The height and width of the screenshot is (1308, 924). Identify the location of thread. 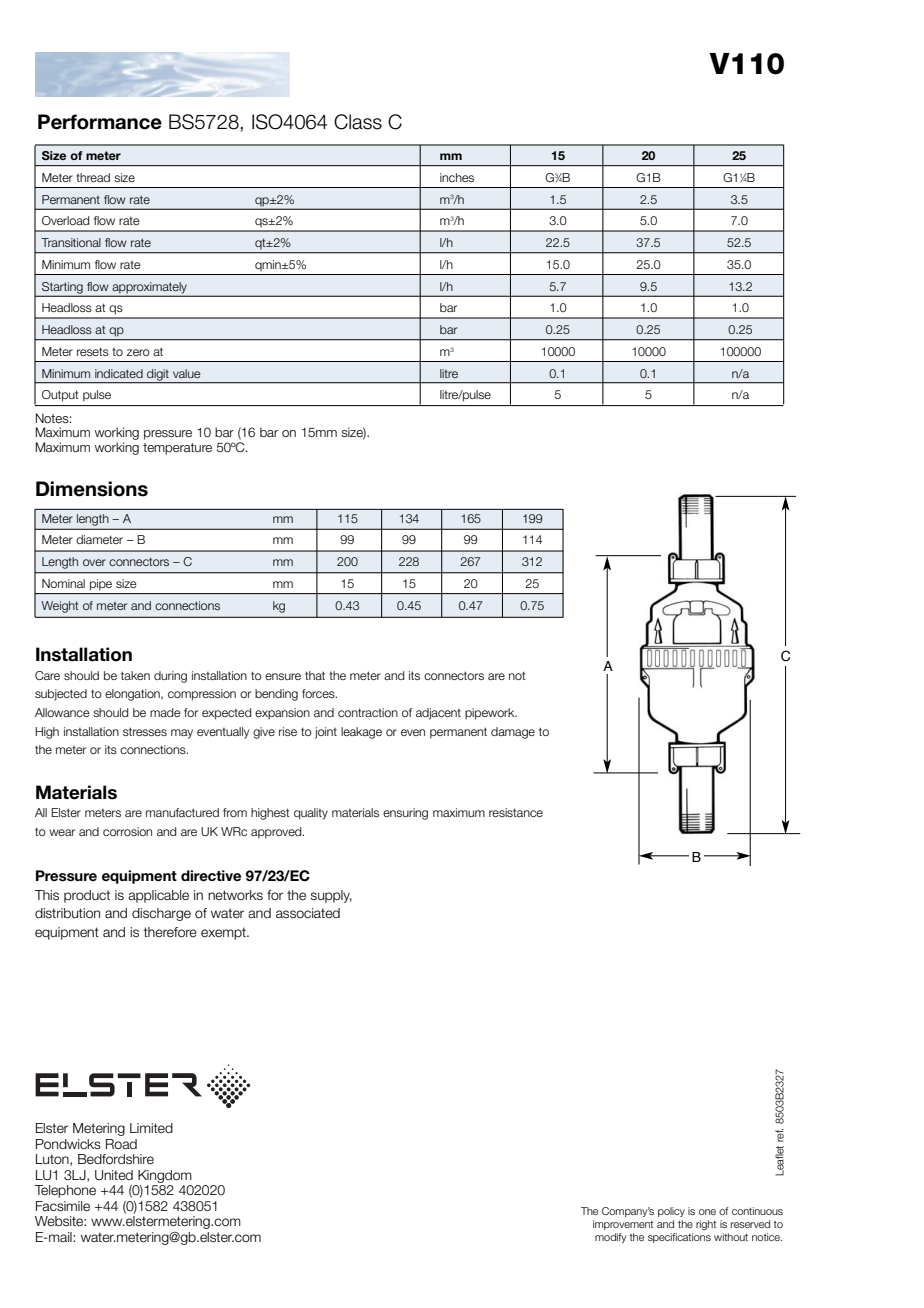
(93, 177).
